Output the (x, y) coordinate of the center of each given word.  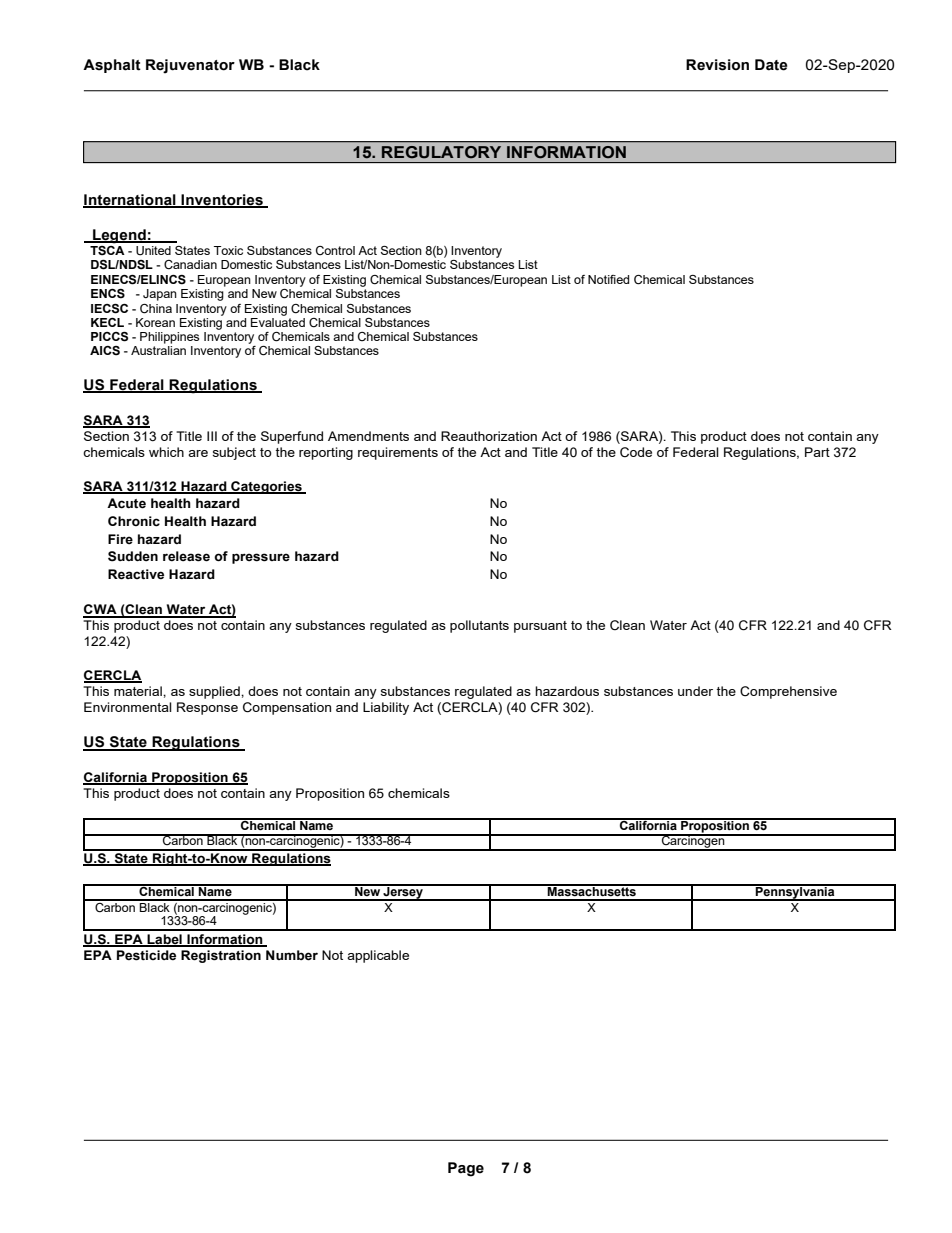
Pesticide (146, 955)
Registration (221, 956)
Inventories (222, 200)
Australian (158, 350)
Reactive (136, 574)
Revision (717, 65)
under (695, 691)
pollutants (479, 626)
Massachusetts (592, 890)
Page (466, 1169)
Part (817, 452)
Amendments (368, 436)
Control (335, 250)
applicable (378, 956)
